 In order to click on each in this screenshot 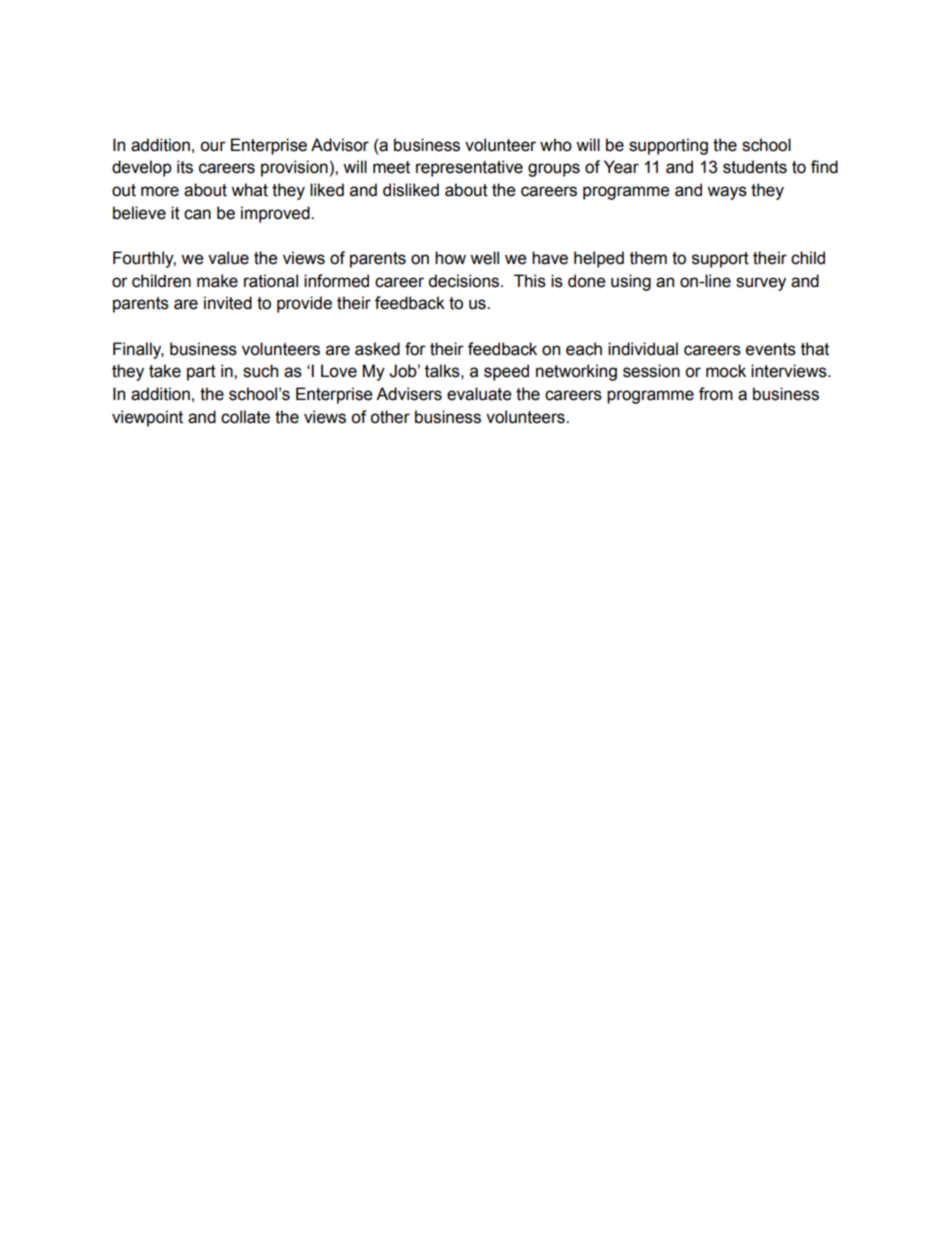, I will do `click(584, 349)`.
